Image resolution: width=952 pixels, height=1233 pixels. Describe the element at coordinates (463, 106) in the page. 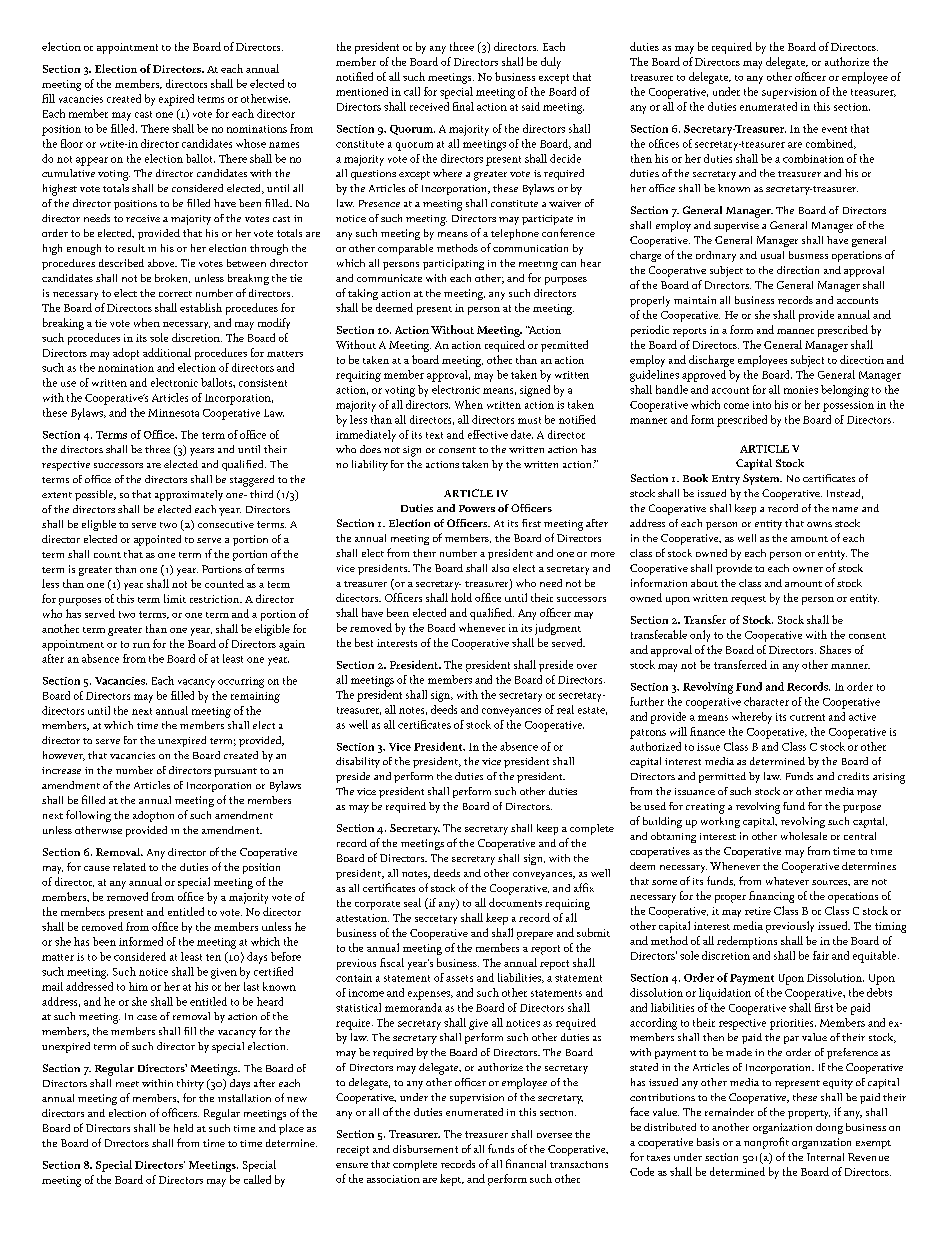

I see `final` at that location.
